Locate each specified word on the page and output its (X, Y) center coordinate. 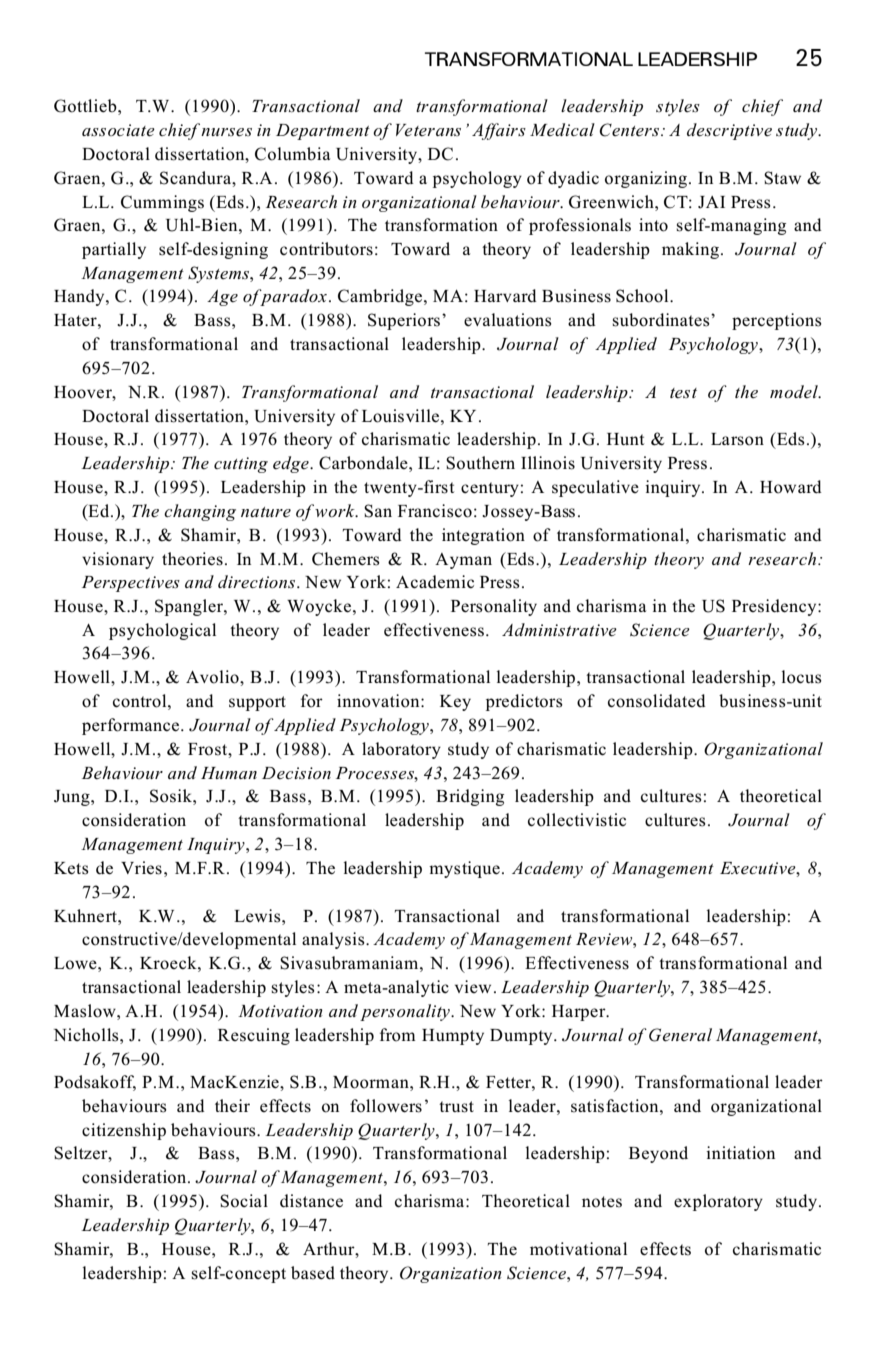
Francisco (435, 511)
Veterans (428, 130)
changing (200, 512)
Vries (141, 868)
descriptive (729, 131)
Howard (791, 487)
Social (244, 1201)
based (313, 1273)
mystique (464, 869)
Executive (759, 868)
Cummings (162, 203)
